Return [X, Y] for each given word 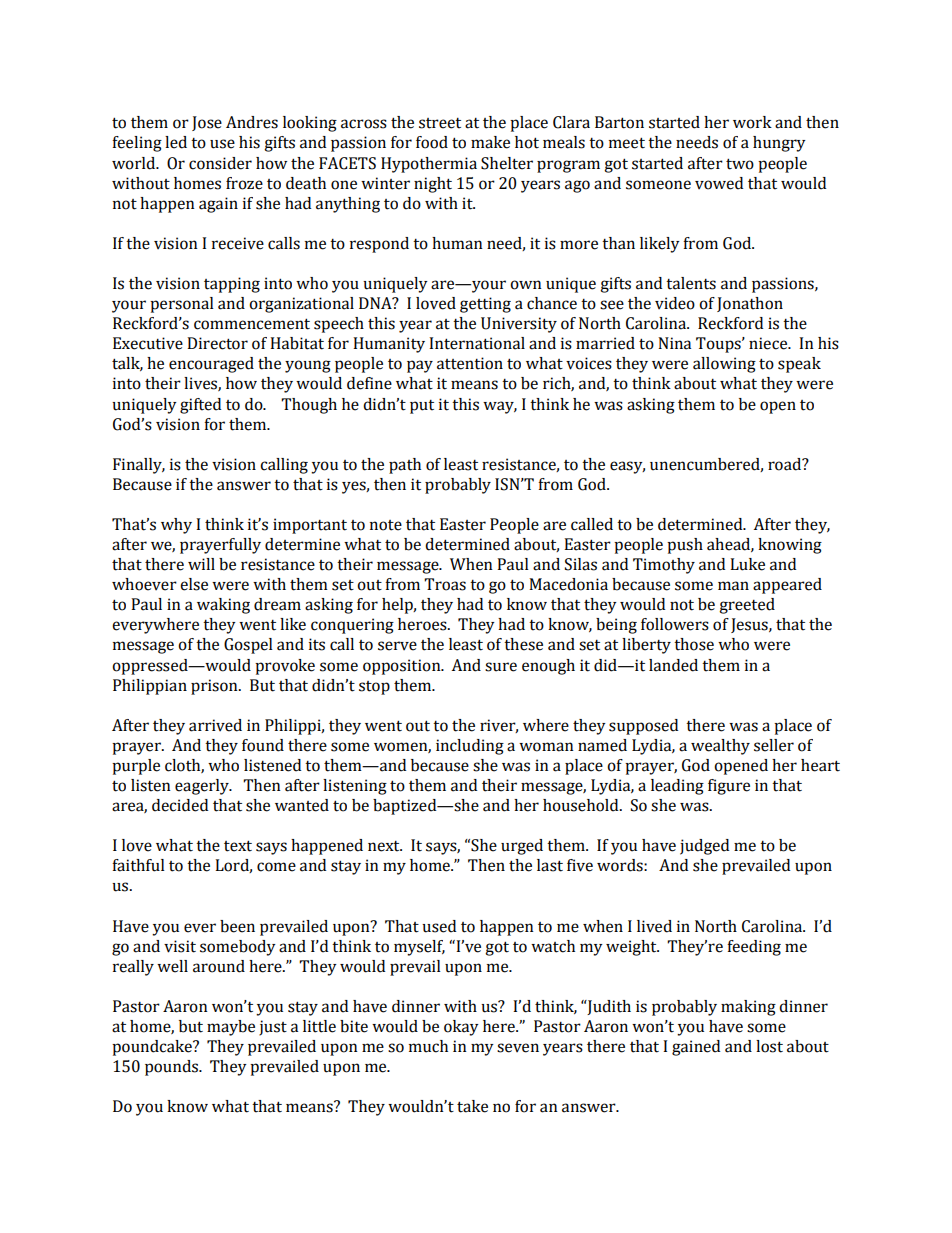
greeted [747, 606]
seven [518, 1048]
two [740, 164]
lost [769, 1046]
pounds [172, 1068]
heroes [423, 624]
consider [220, 163]
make [490, 142]
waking [223, 606]
